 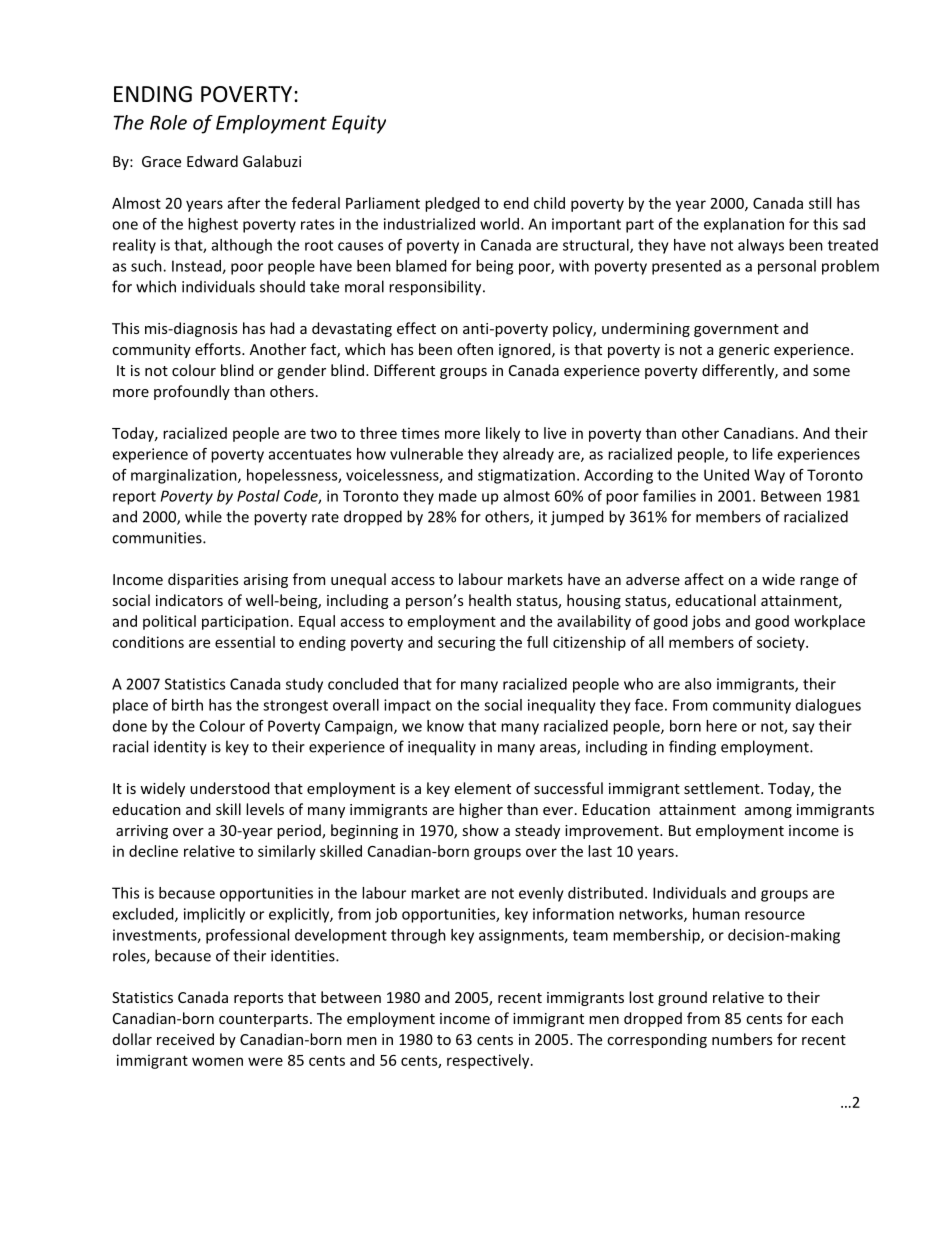 What do you see at coordinates (490, 600) in the image?
I see `health` at bounding box center [490, 600].
